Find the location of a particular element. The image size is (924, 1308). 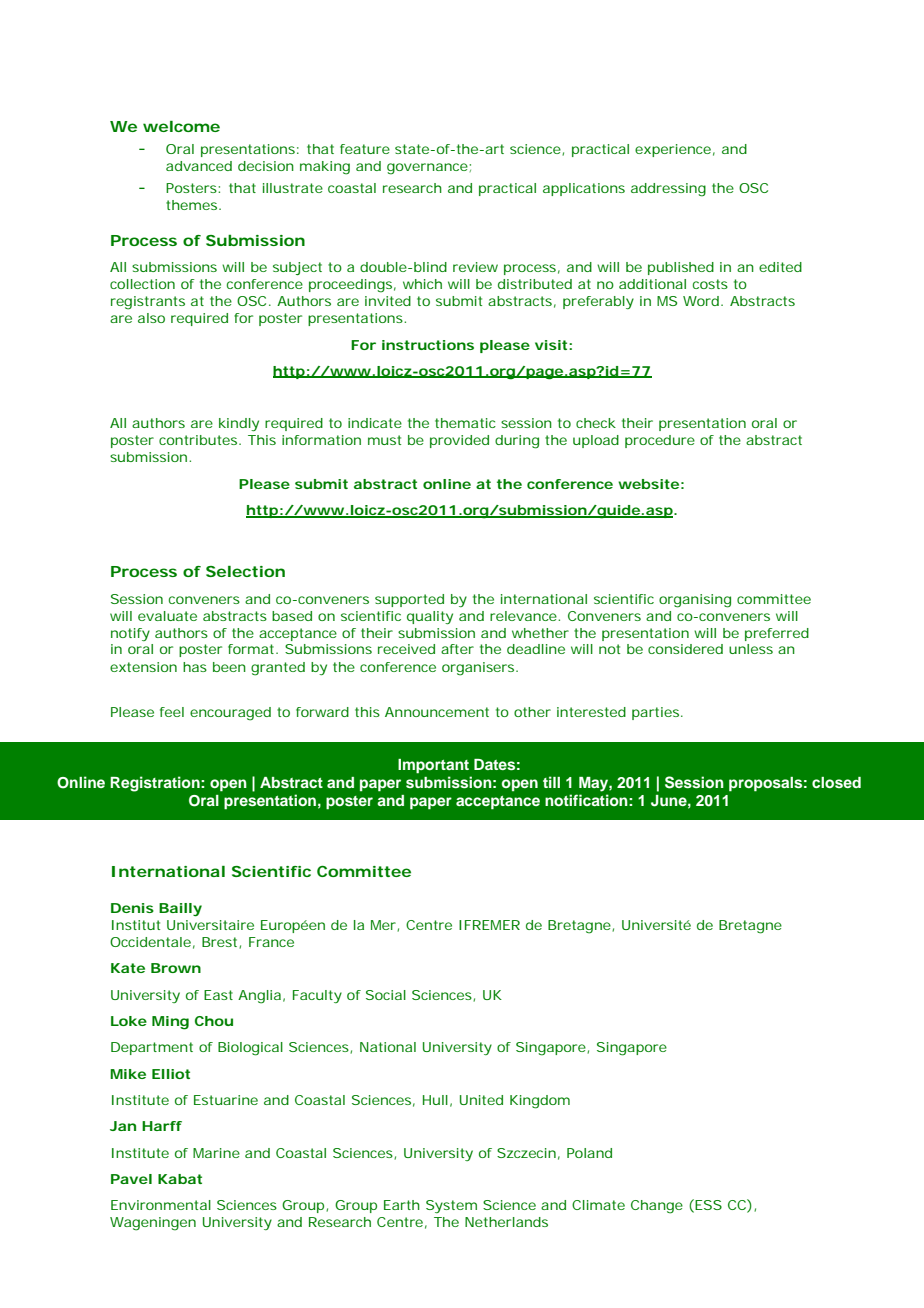

Kabat is located at coordinates (180, 1179).
